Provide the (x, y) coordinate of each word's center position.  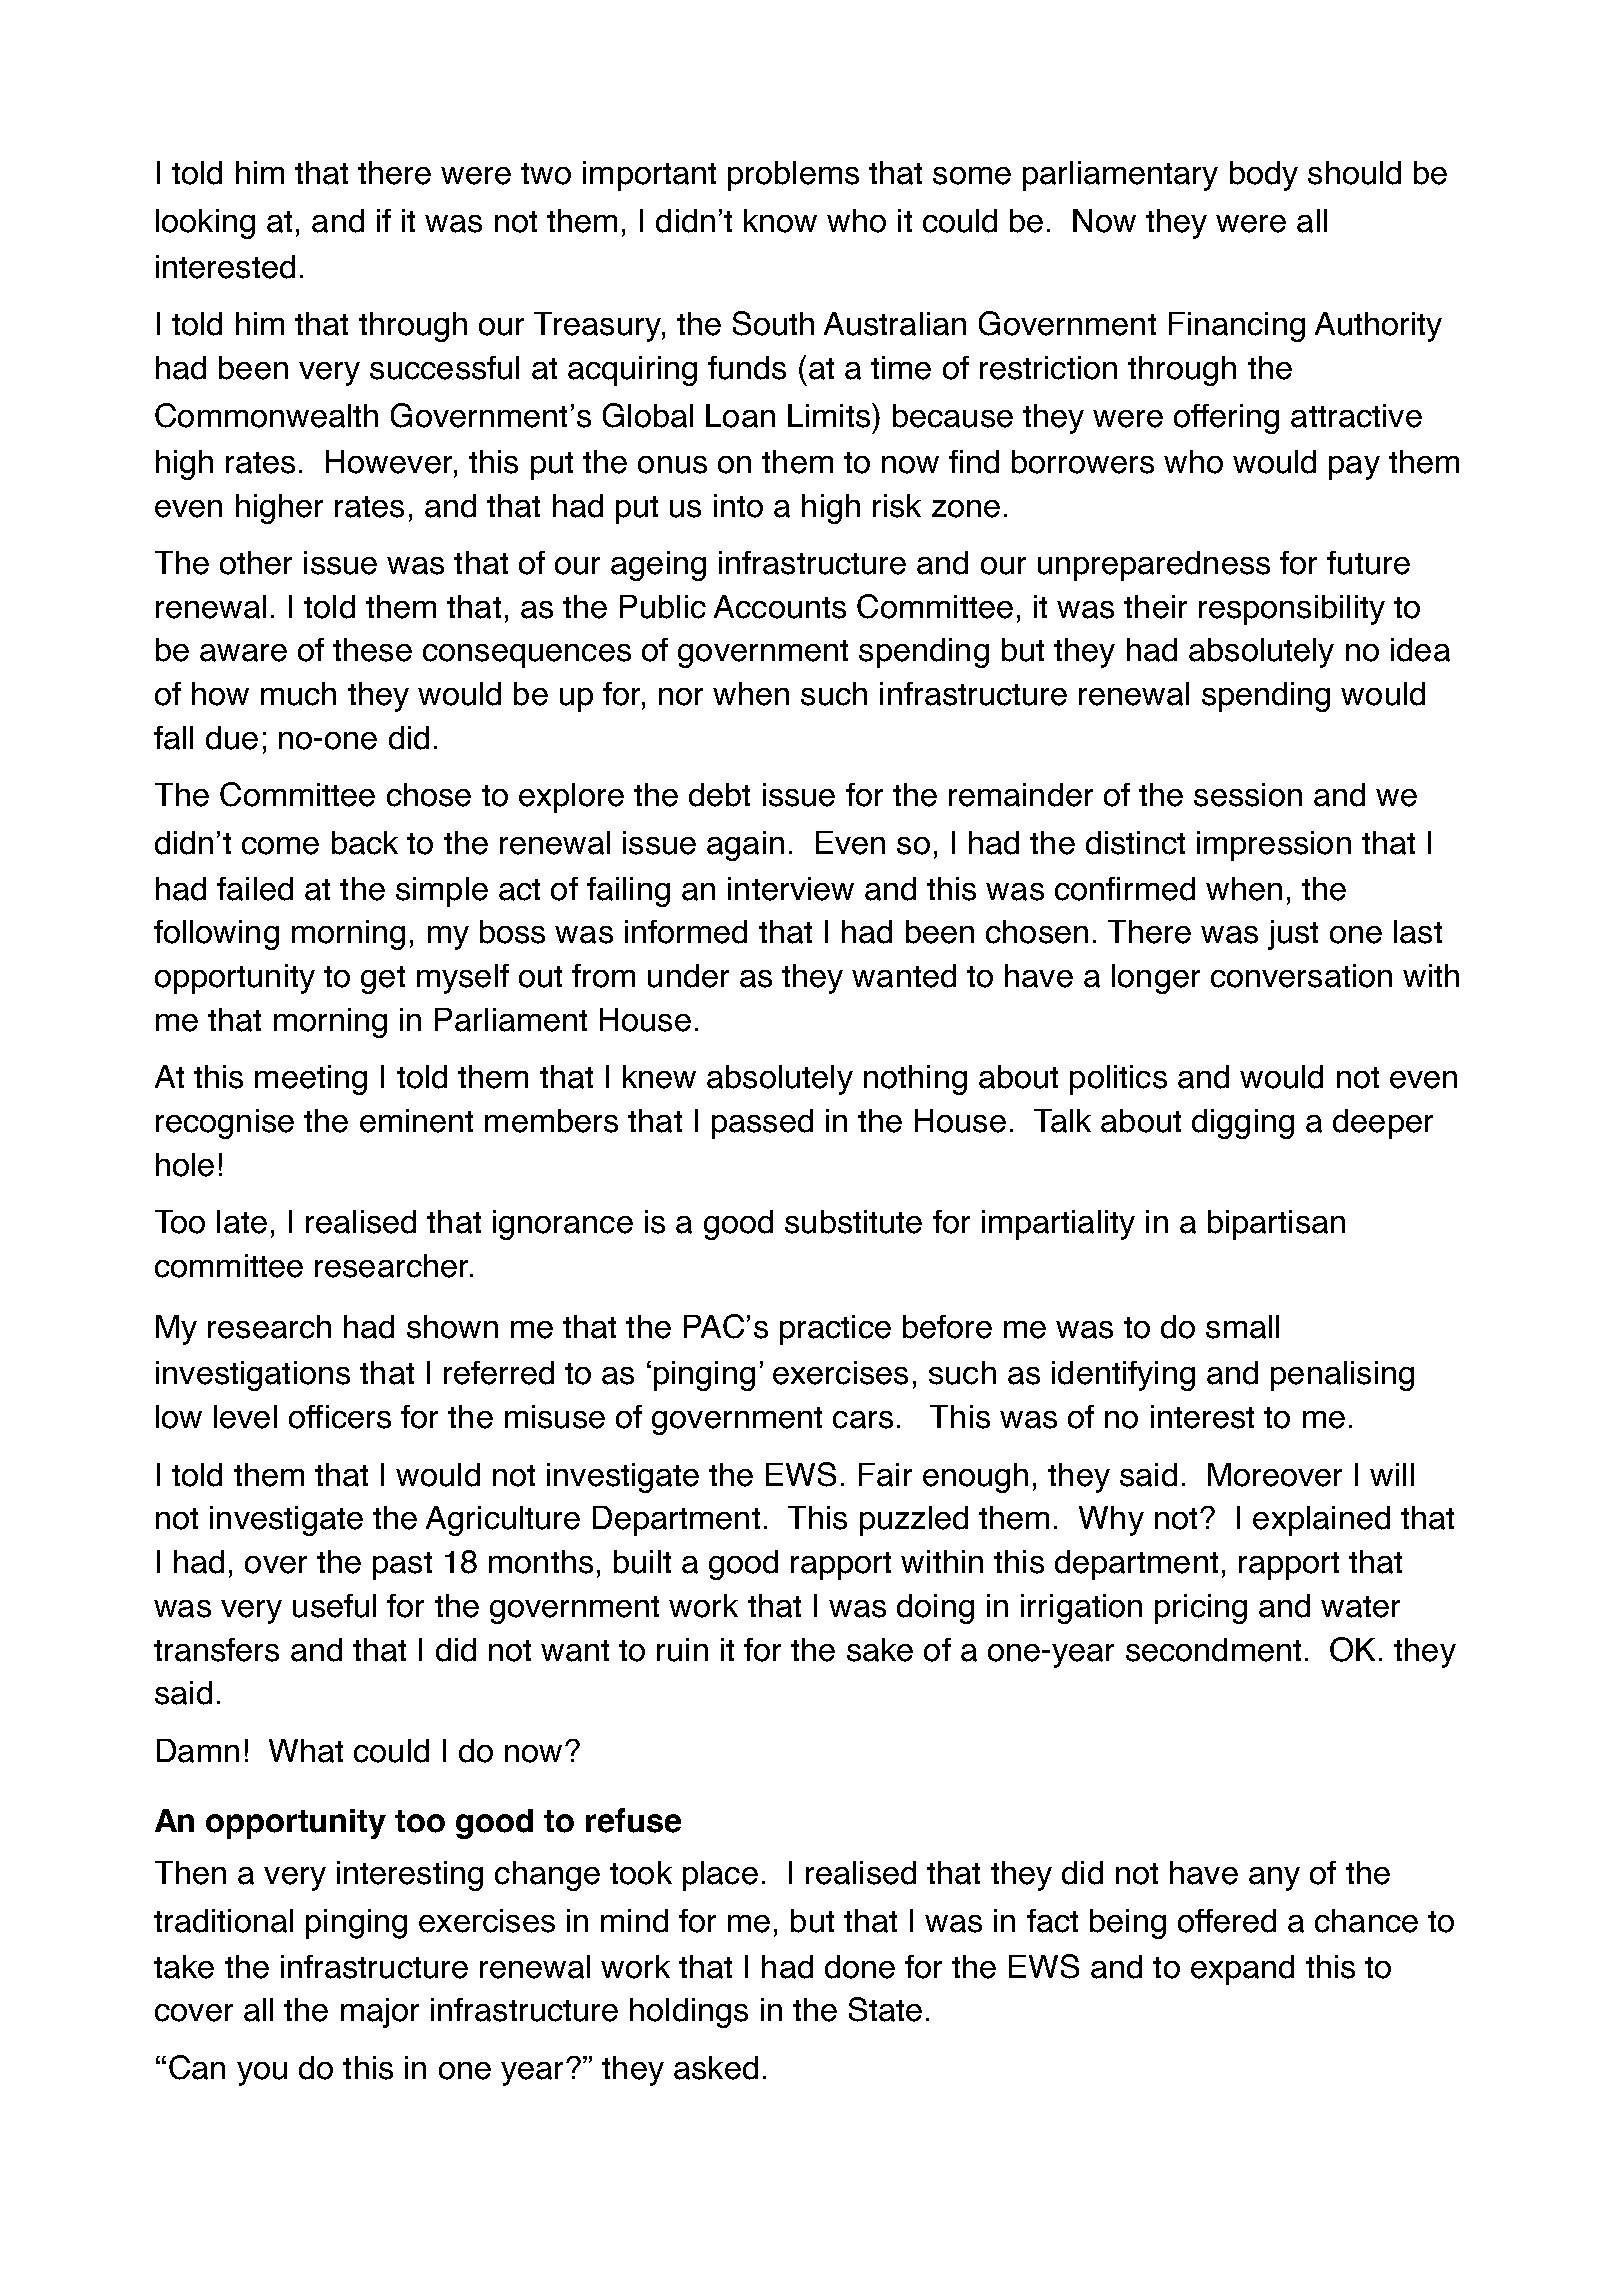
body (1264, 176)
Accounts (780, 607)
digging (1243, 1124)
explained (1321, 1521)
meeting (311, 1080)
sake (880, 1650)
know (780, 221)
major (380, 2013)
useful (334, 1606)
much (298, 694)
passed (762, 1124)
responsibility (1292, 610)
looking (205, 224)
